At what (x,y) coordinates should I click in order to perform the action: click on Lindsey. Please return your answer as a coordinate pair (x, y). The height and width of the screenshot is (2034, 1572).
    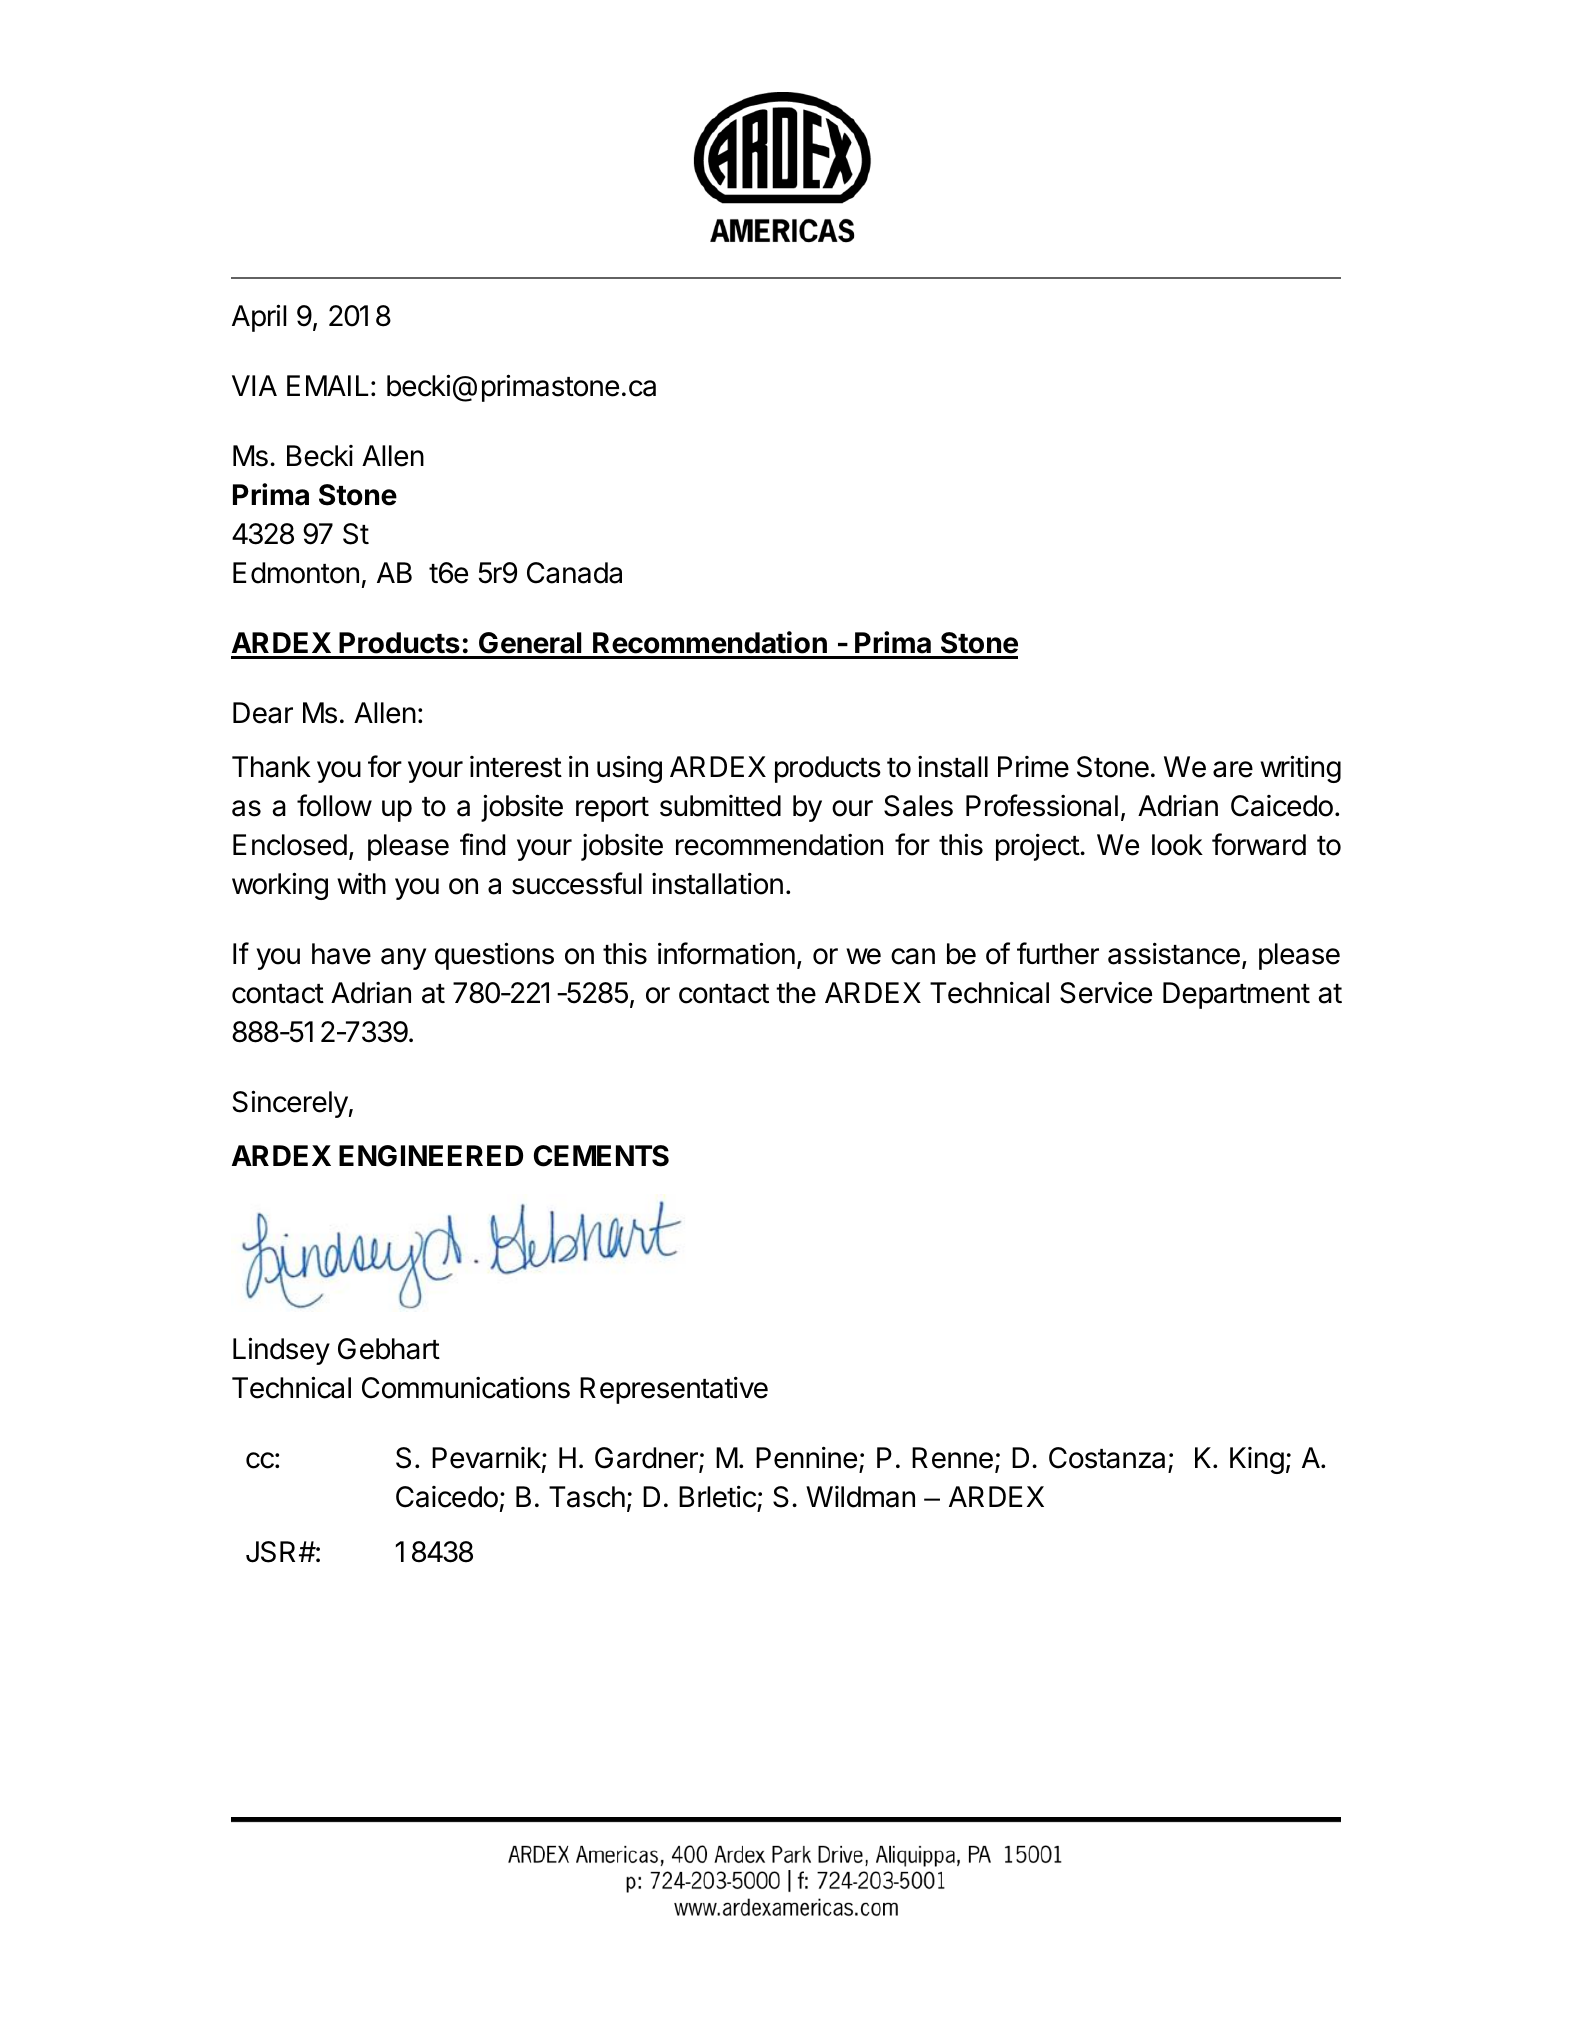
    Looking at the image, I should click on (281, 1351).
